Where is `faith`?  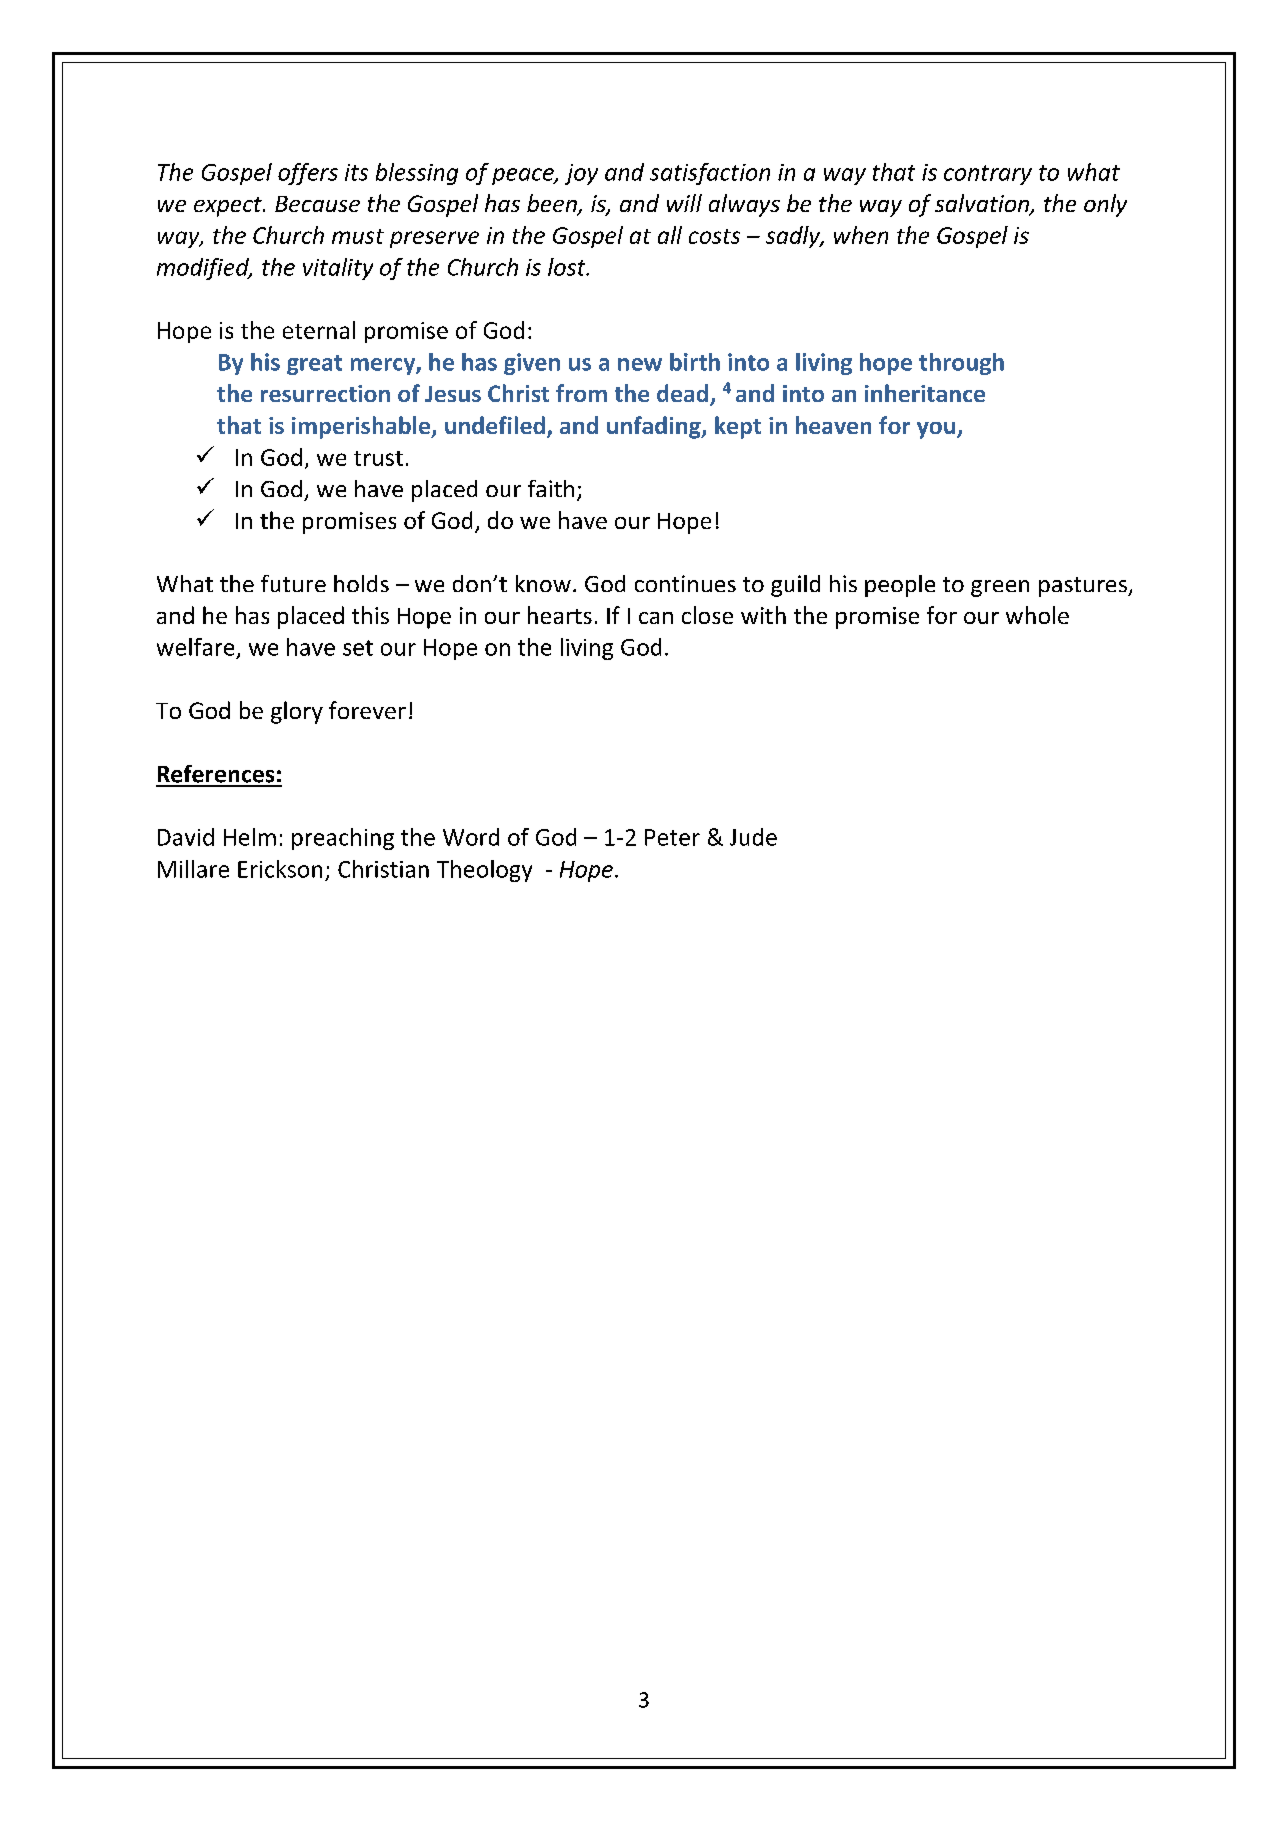
faith is located at coordinates (551, 488).
